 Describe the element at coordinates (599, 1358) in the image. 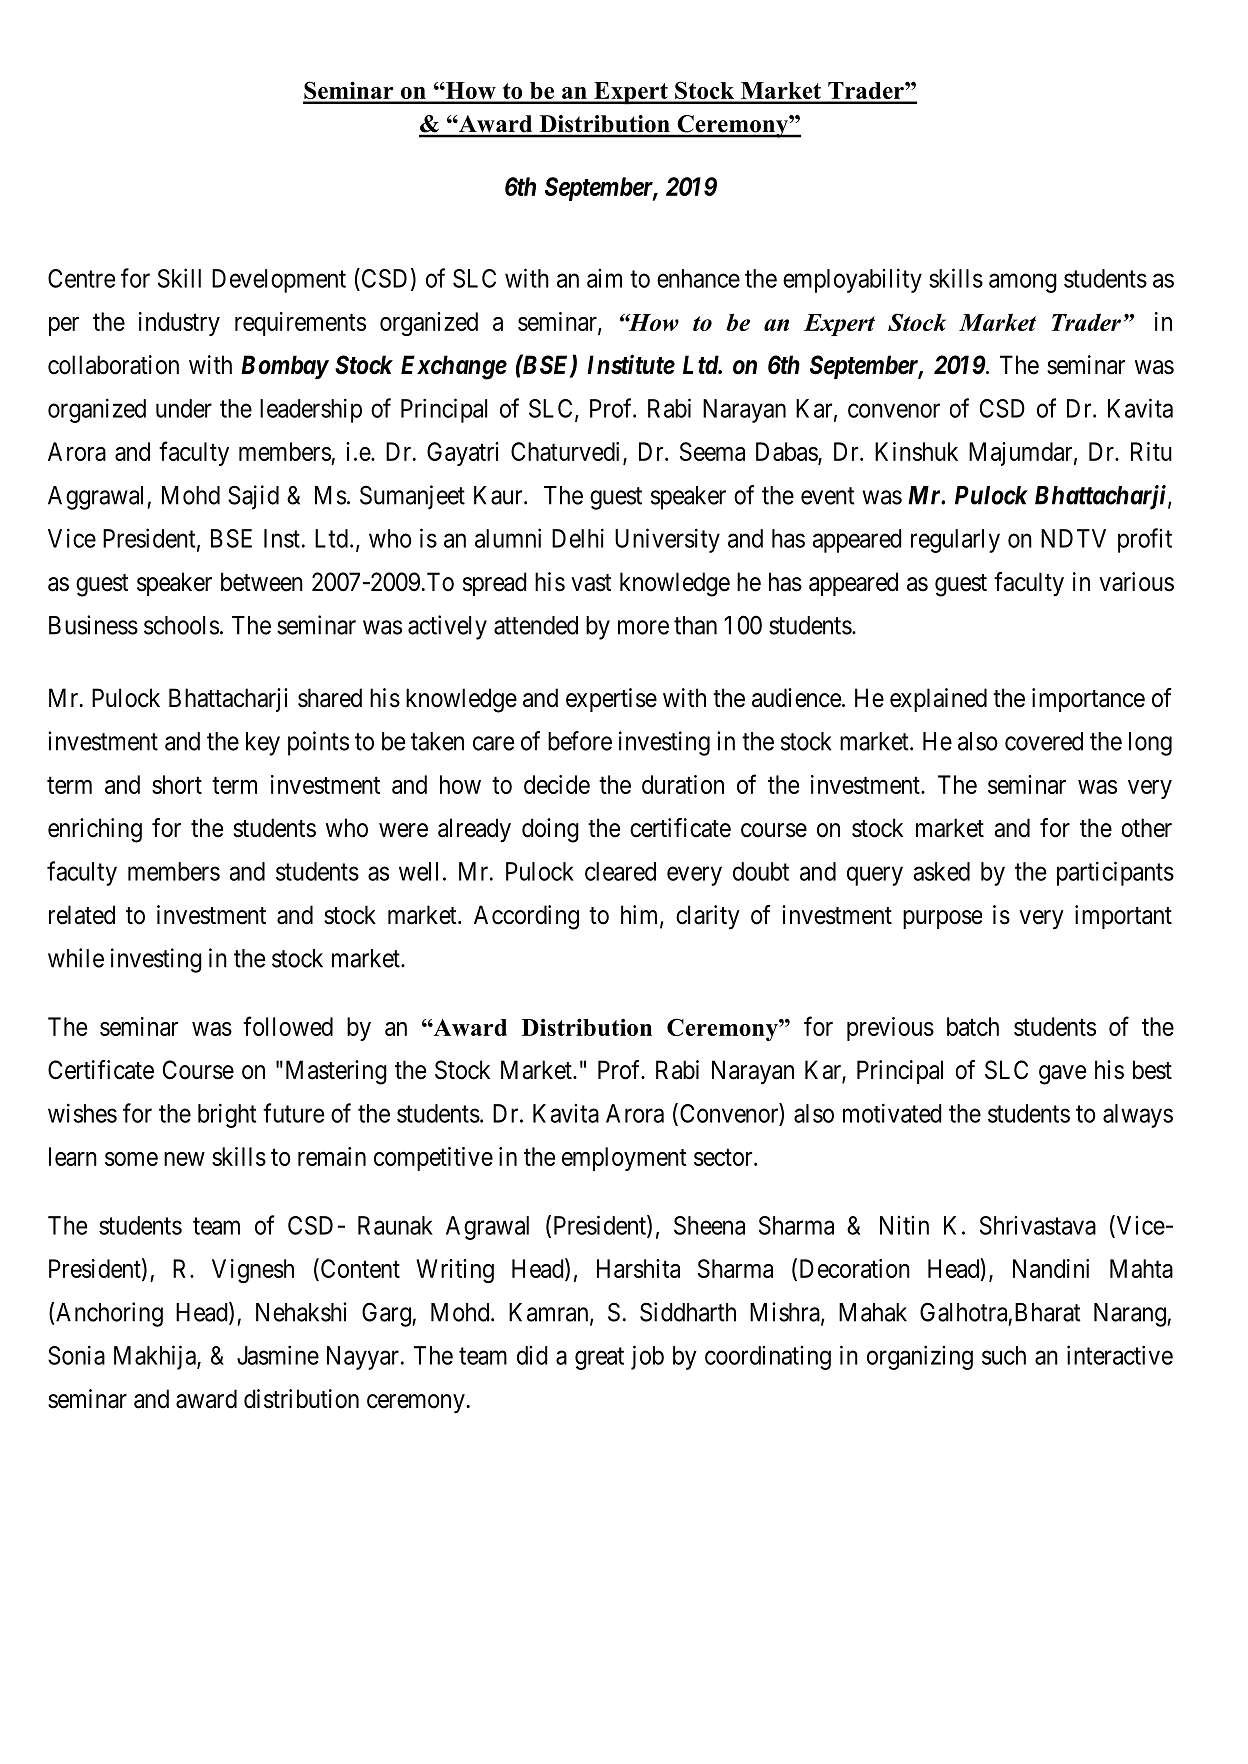

I see `great` at that location.
